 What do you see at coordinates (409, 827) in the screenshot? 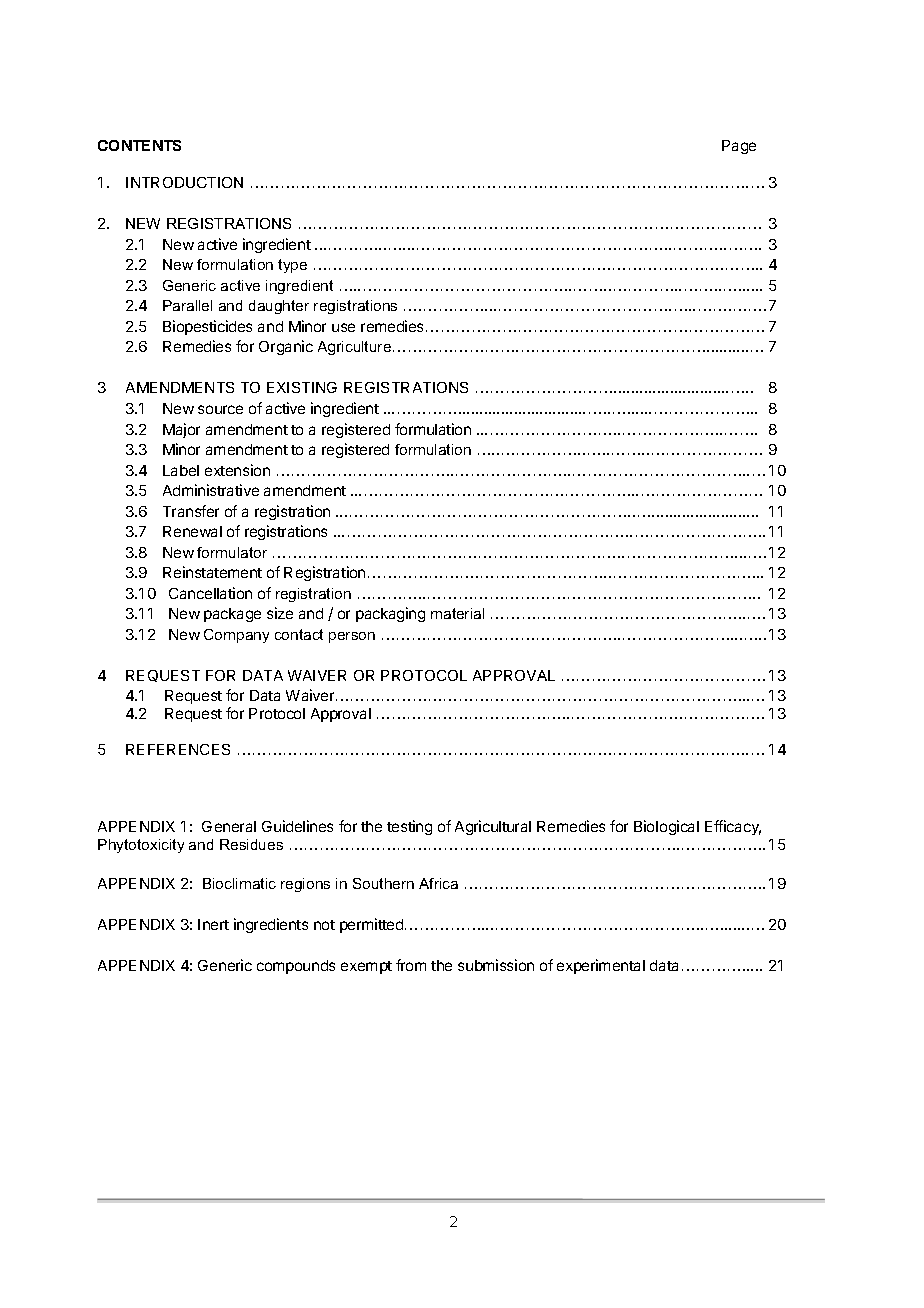
I see `testing` at bounding box center [409, 827].
